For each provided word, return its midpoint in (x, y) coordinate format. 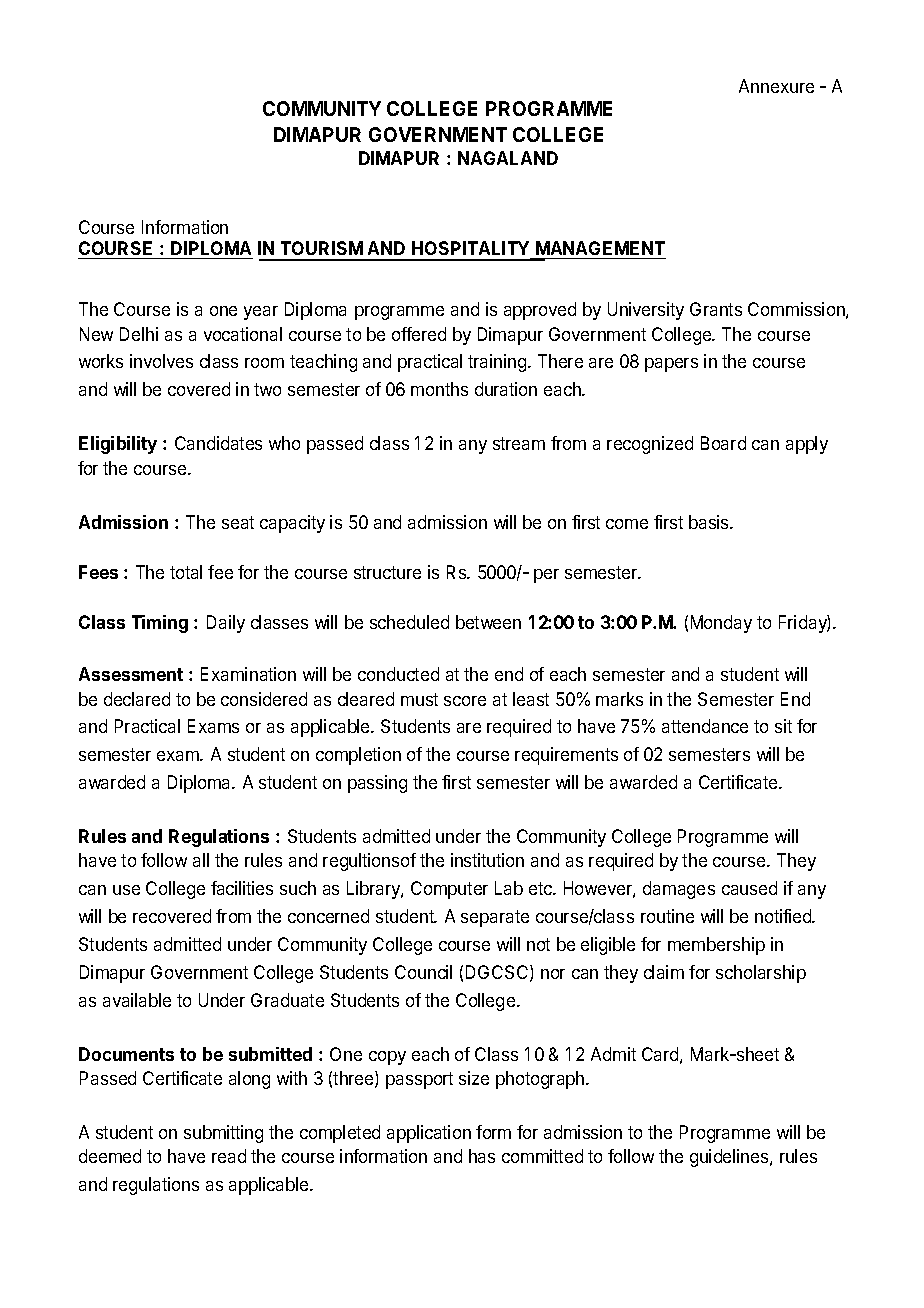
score (465, 701)
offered (419, 334)
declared (137, 699)
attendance (705, 726)
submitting (223, 1134)
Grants (716, 309)
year (261, 313)
